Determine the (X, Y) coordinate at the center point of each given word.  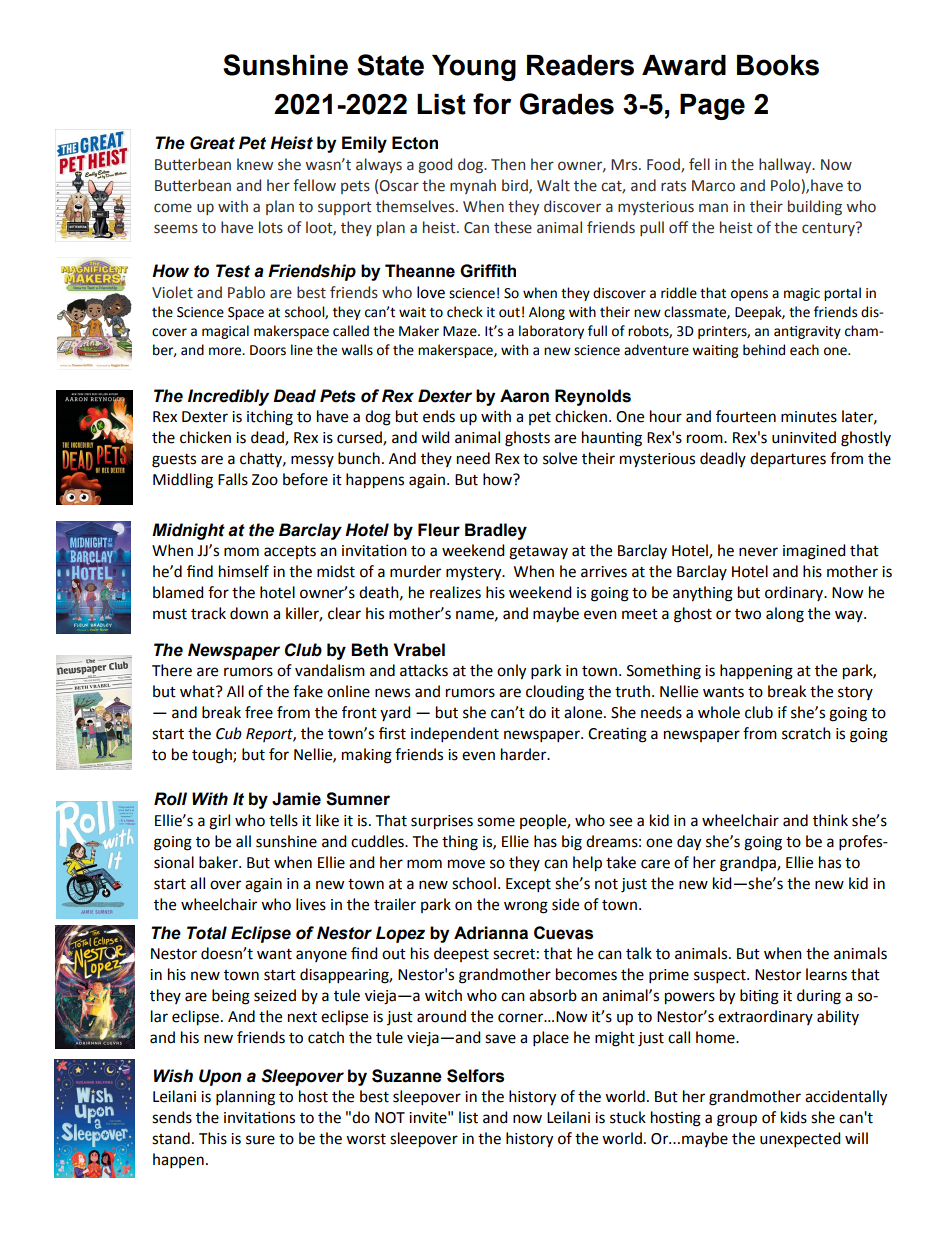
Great (212, 143)
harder (525, 754)
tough (213, 756)
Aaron (524, 396)
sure (260, 1140)
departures (788, 460)
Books (778, 65)
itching (270, 418)
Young (474, 68)
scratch (806, 733)
